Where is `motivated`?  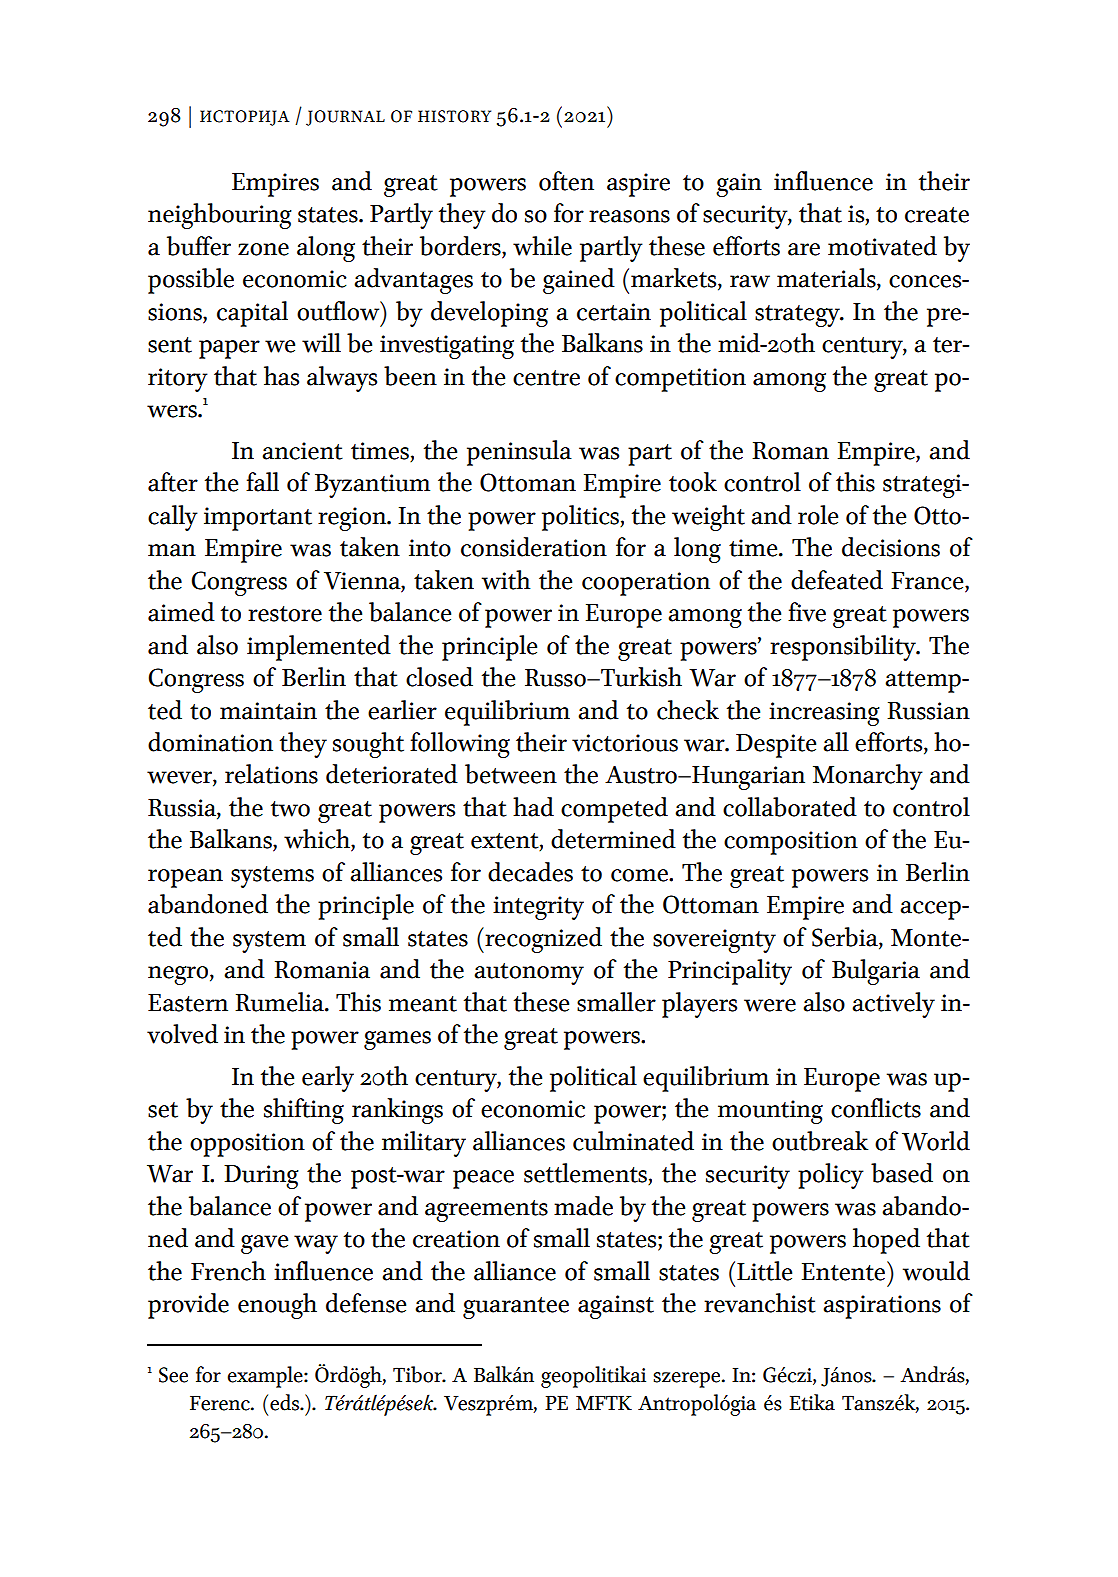 motivated is located at coordinates (882, 246).
